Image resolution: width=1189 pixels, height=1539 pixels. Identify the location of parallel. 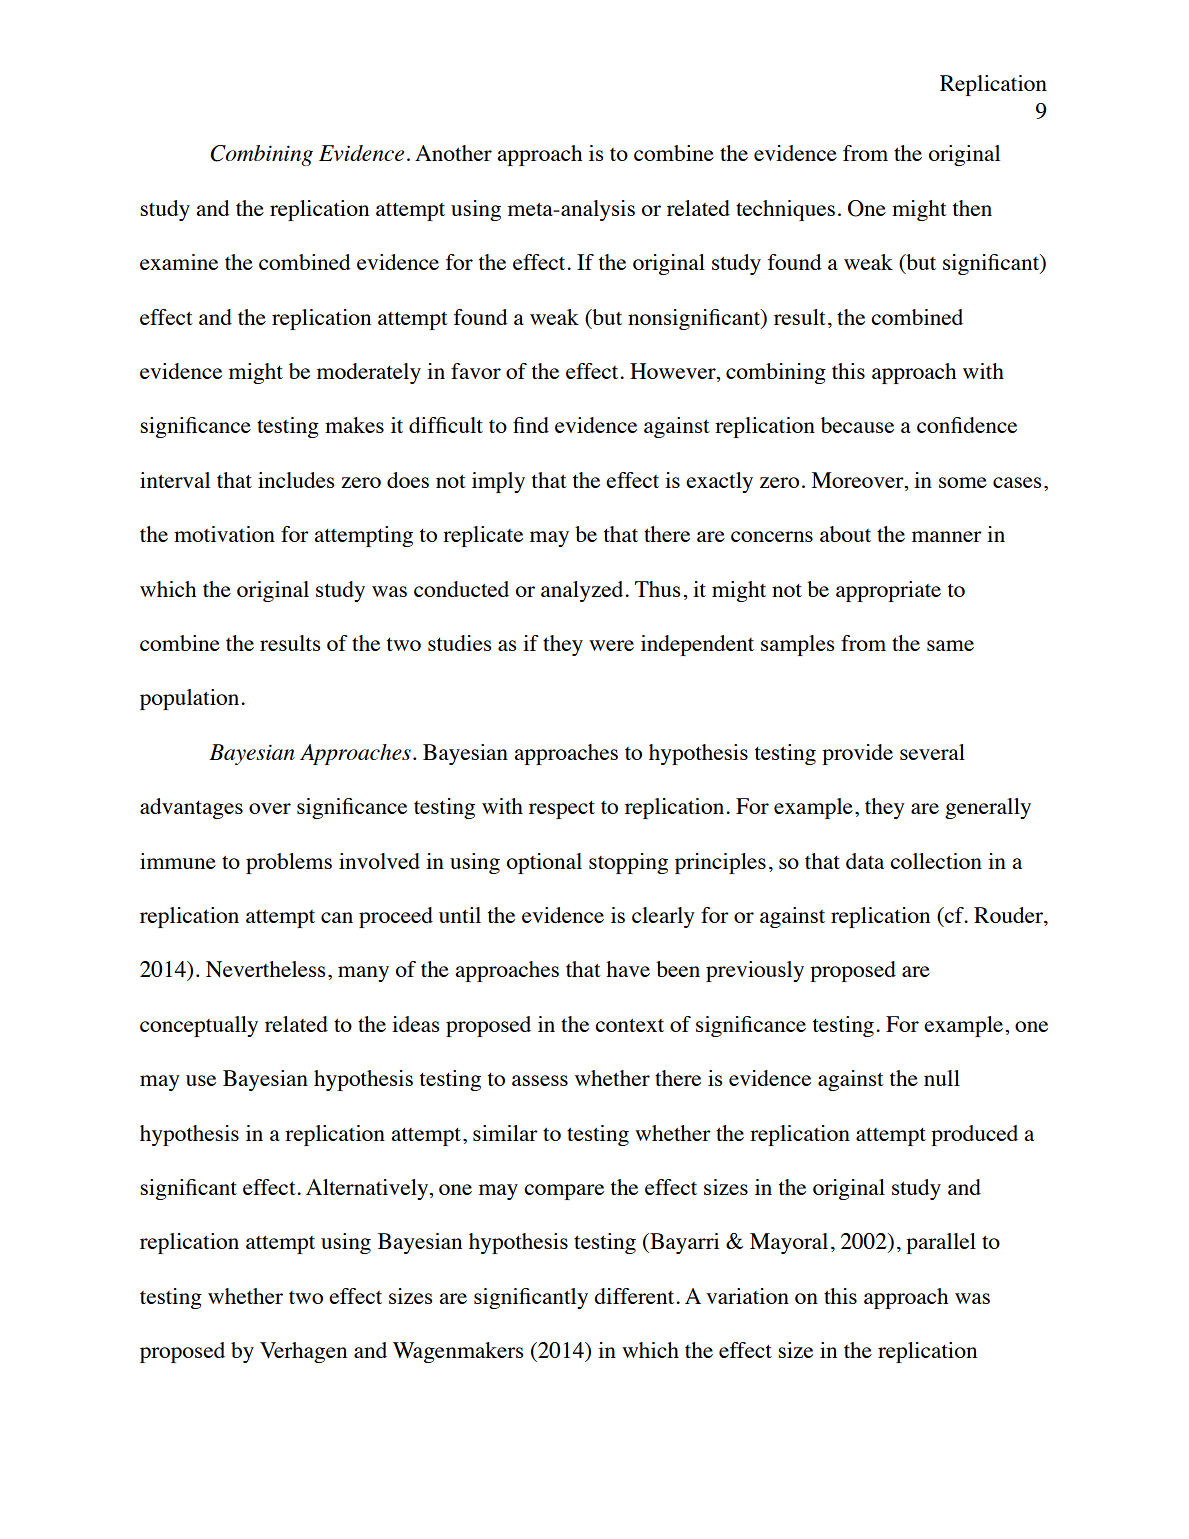
(941, 1243).
